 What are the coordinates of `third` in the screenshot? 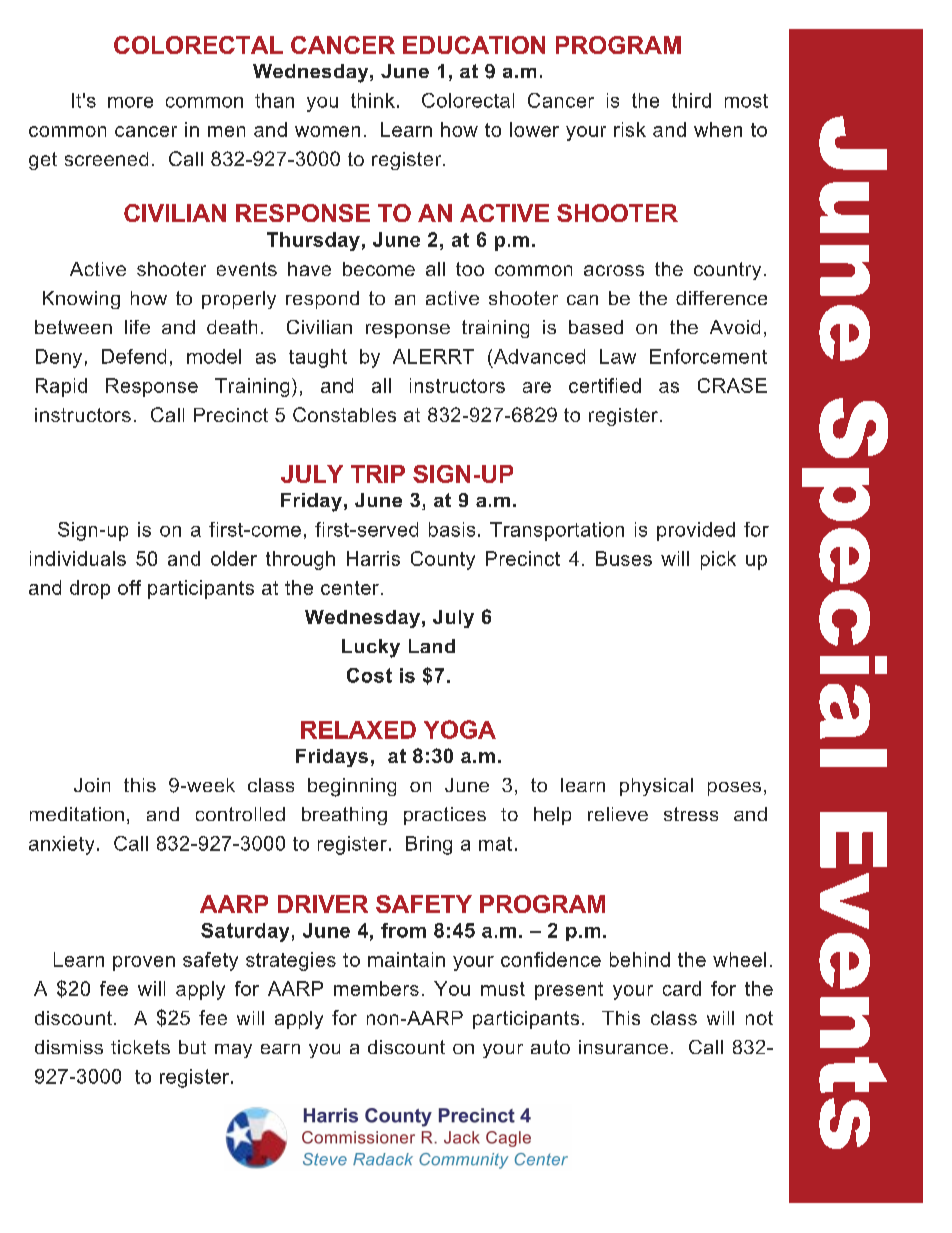 It's located at (691, 100).
